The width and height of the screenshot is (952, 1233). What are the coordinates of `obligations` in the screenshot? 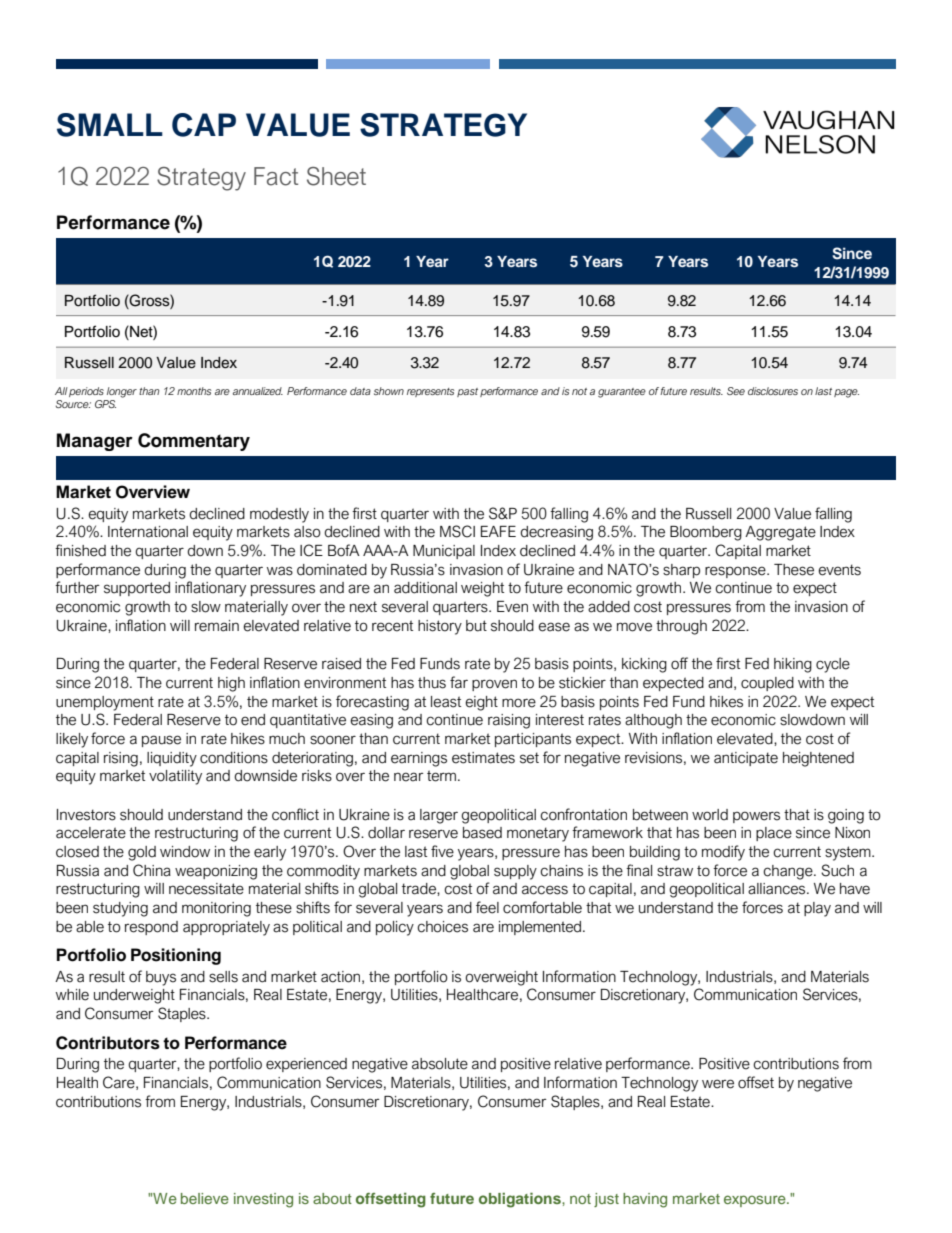 It's located at (521, 1200).
